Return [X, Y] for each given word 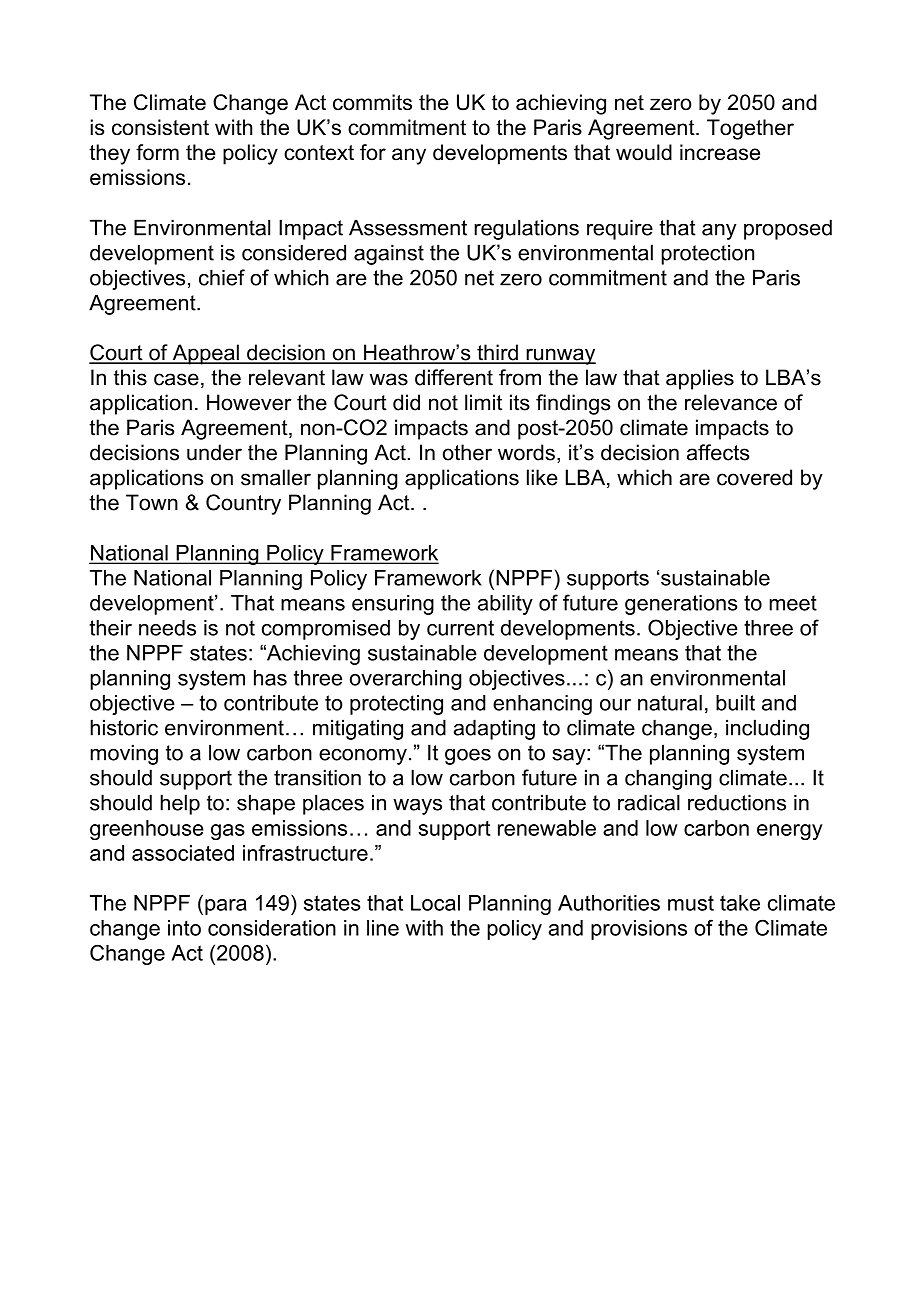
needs [167, 628]
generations [681, 605]
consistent [160, 127]
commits [372, 102]
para [226, 907]
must [691, 903]
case [176, 379]
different [454, 377]
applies [700, 379]
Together [750, 129]
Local [435, 903]
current [460, 628]
